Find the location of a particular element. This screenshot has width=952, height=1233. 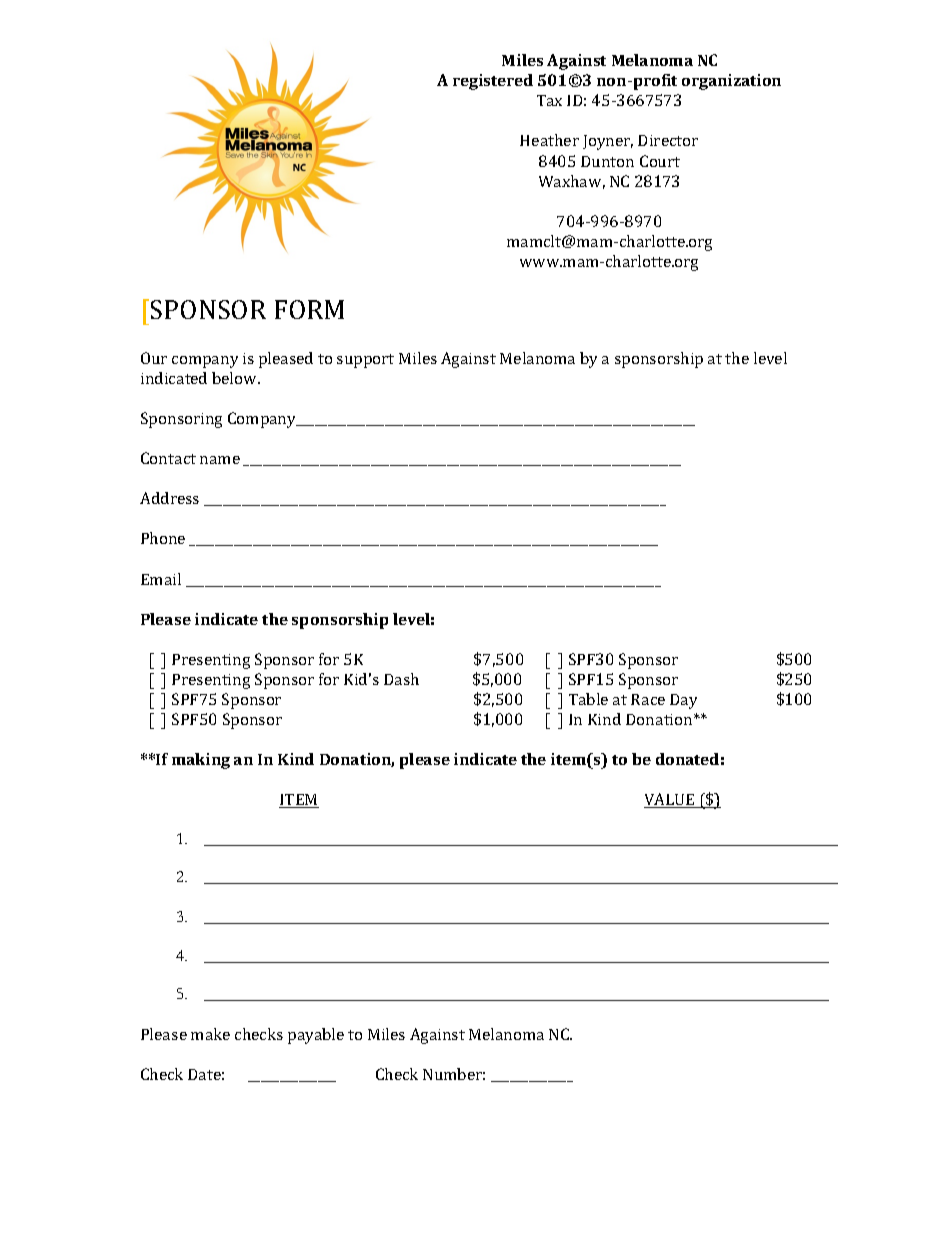

support is located at coordinates (365, 361).
